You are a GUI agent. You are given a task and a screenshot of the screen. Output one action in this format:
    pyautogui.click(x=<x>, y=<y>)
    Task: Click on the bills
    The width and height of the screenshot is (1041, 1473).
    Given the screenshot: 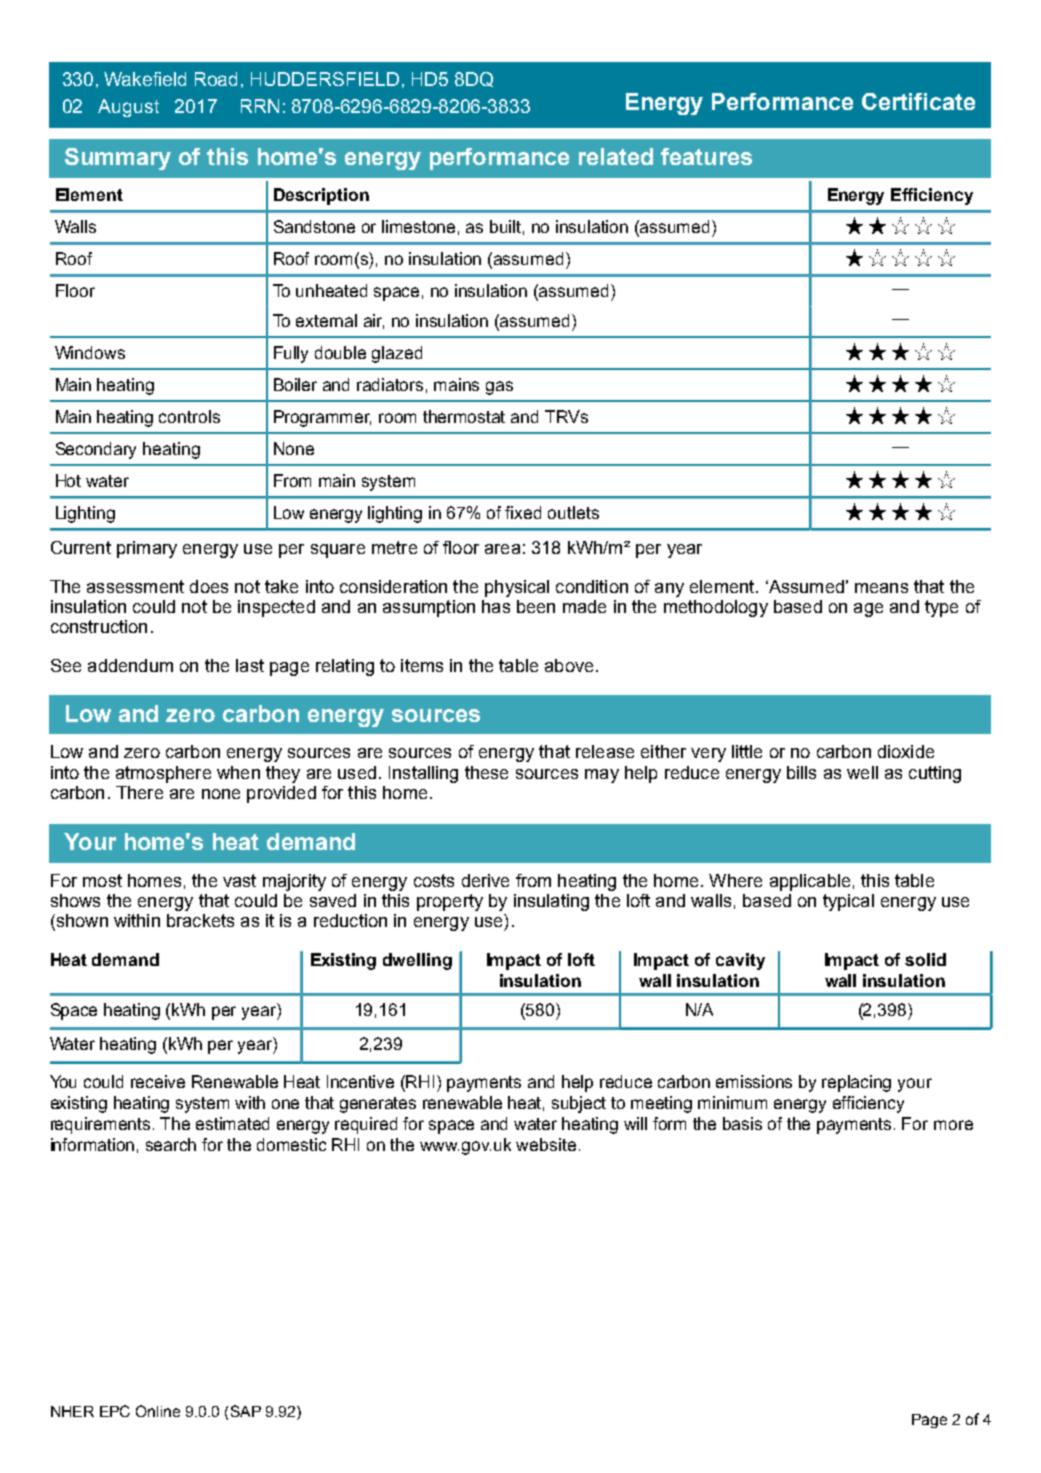 What is the action you would take?
    pyautogui.click(x=801, y=772)
